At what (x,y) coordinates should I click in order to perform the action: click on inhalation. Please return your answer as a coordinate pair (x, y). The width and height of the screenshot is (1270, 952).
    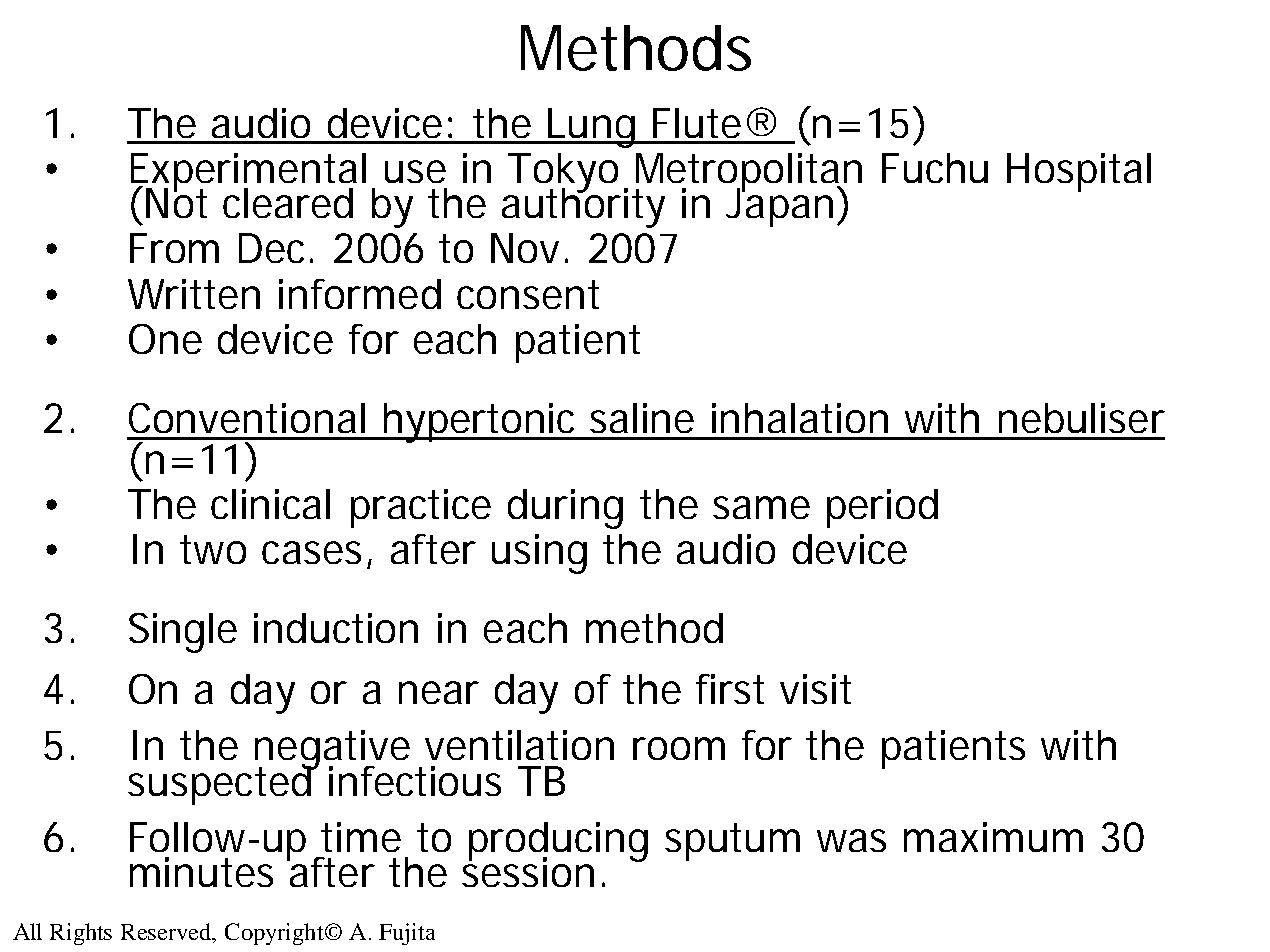
    Looking at the image, I should click on (800, 418).
